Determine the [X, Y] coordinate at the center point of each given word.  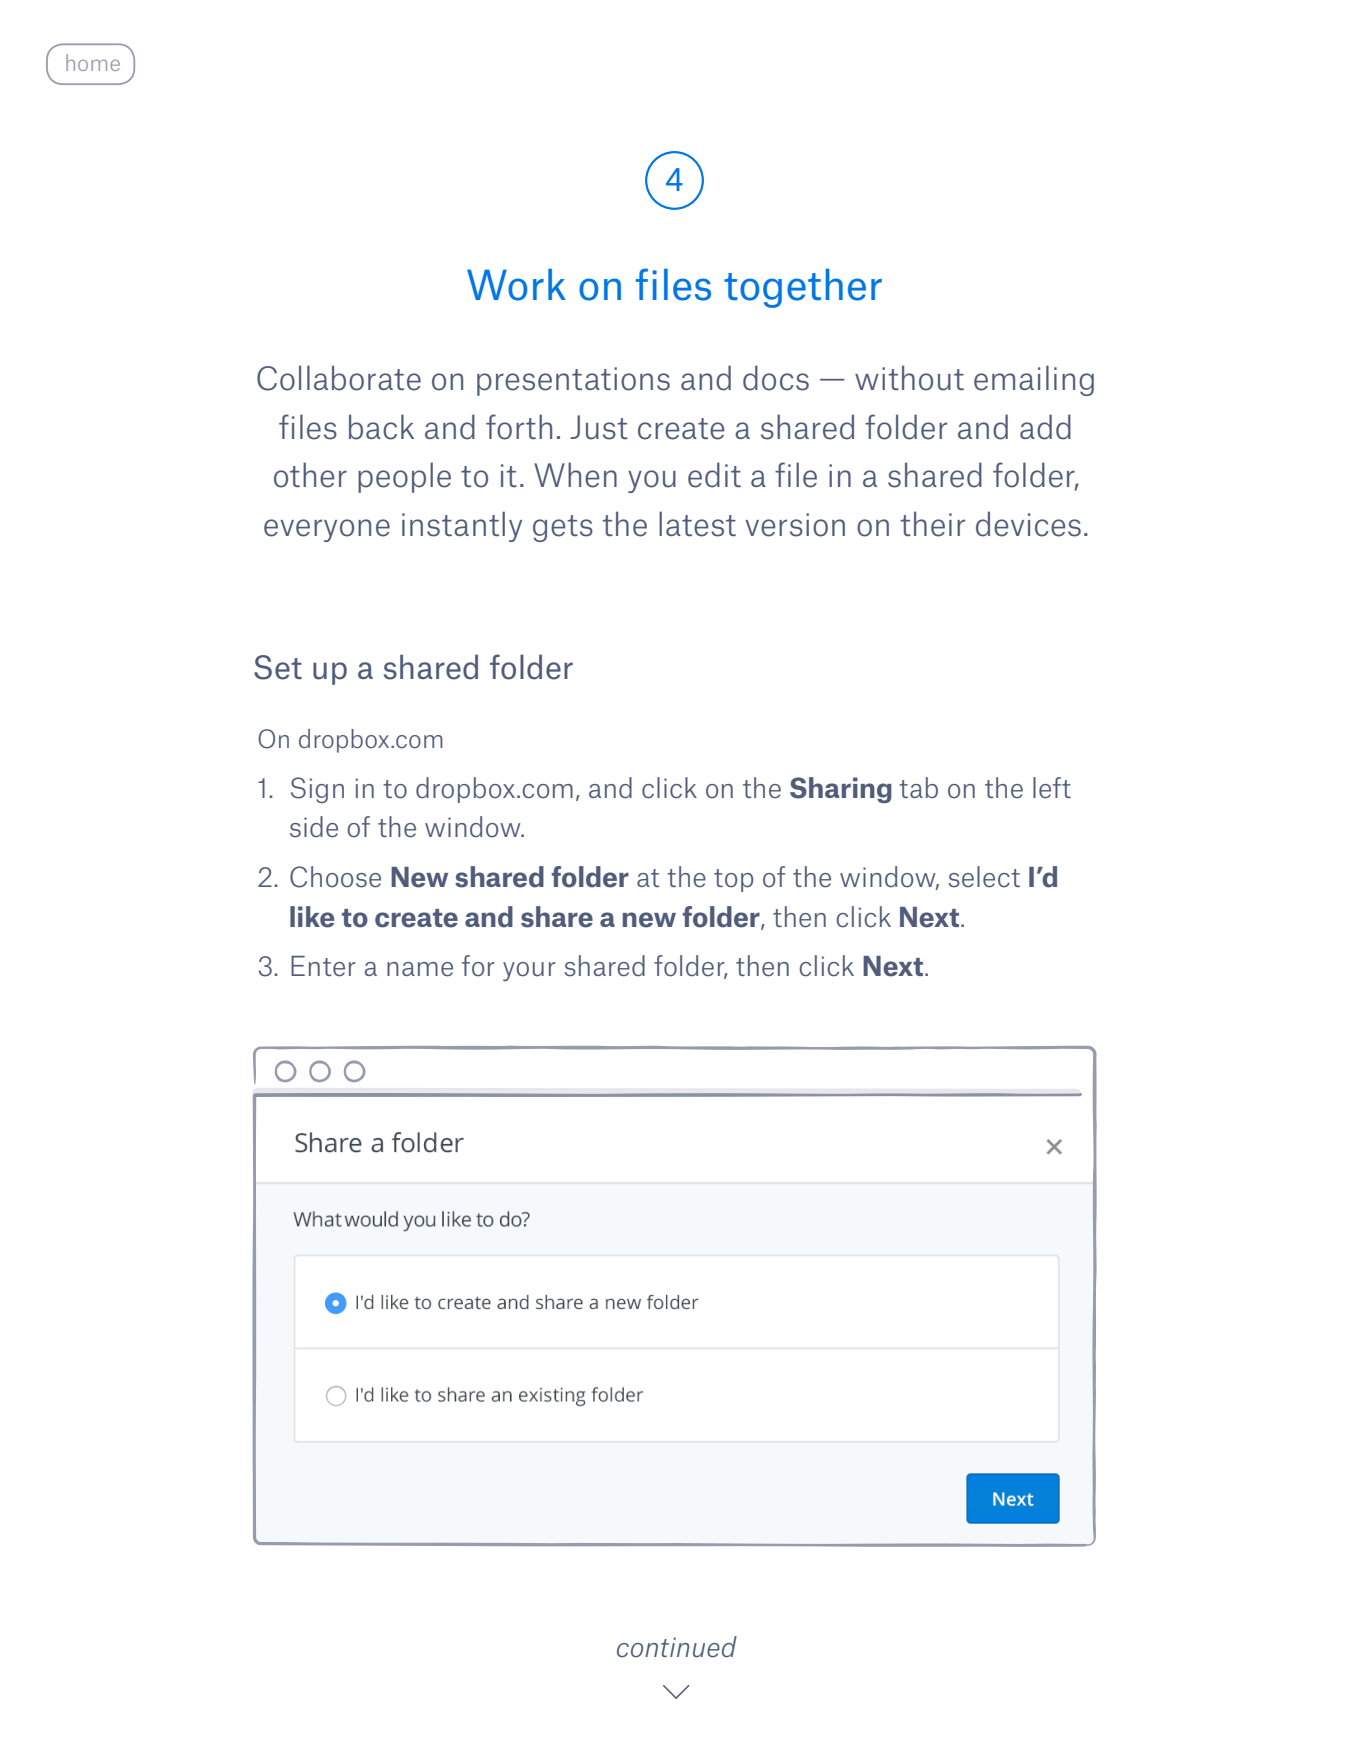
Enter [323, 966]
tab [918, 787]
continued [677, 1647]
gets [563, 528]
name [420, 969]
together [803, 288]
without [909, 378]
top [733, 880]
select [984, 877]
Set [278, 667]
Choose [335, 877]
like [312, 917]
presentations [573, 381]
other [310, 475]
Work [516, 285]
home [93, 62]
